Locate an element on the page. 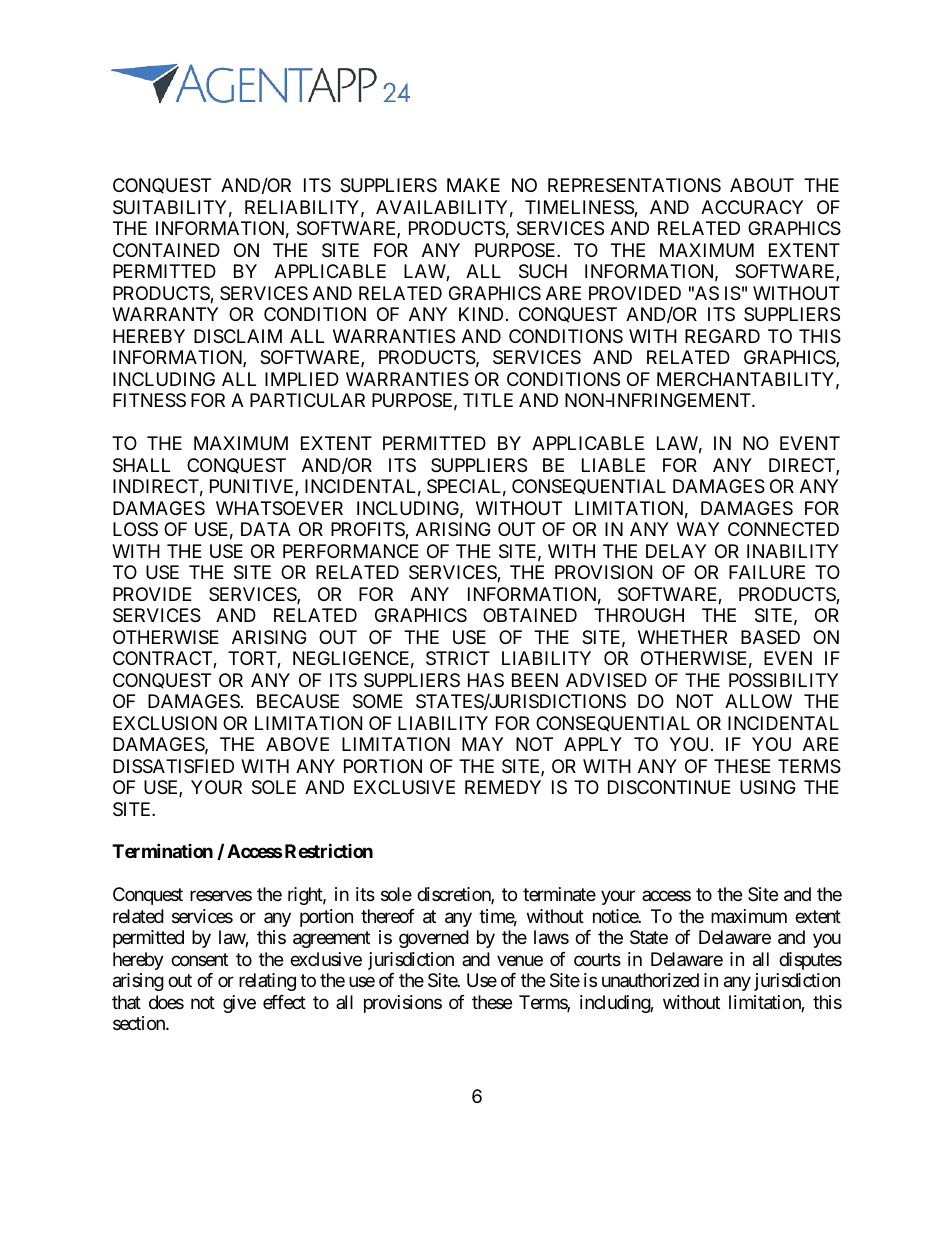 The height and width of the image is (1233, 952). ACCURACY is located at coordinates (752, 207).
